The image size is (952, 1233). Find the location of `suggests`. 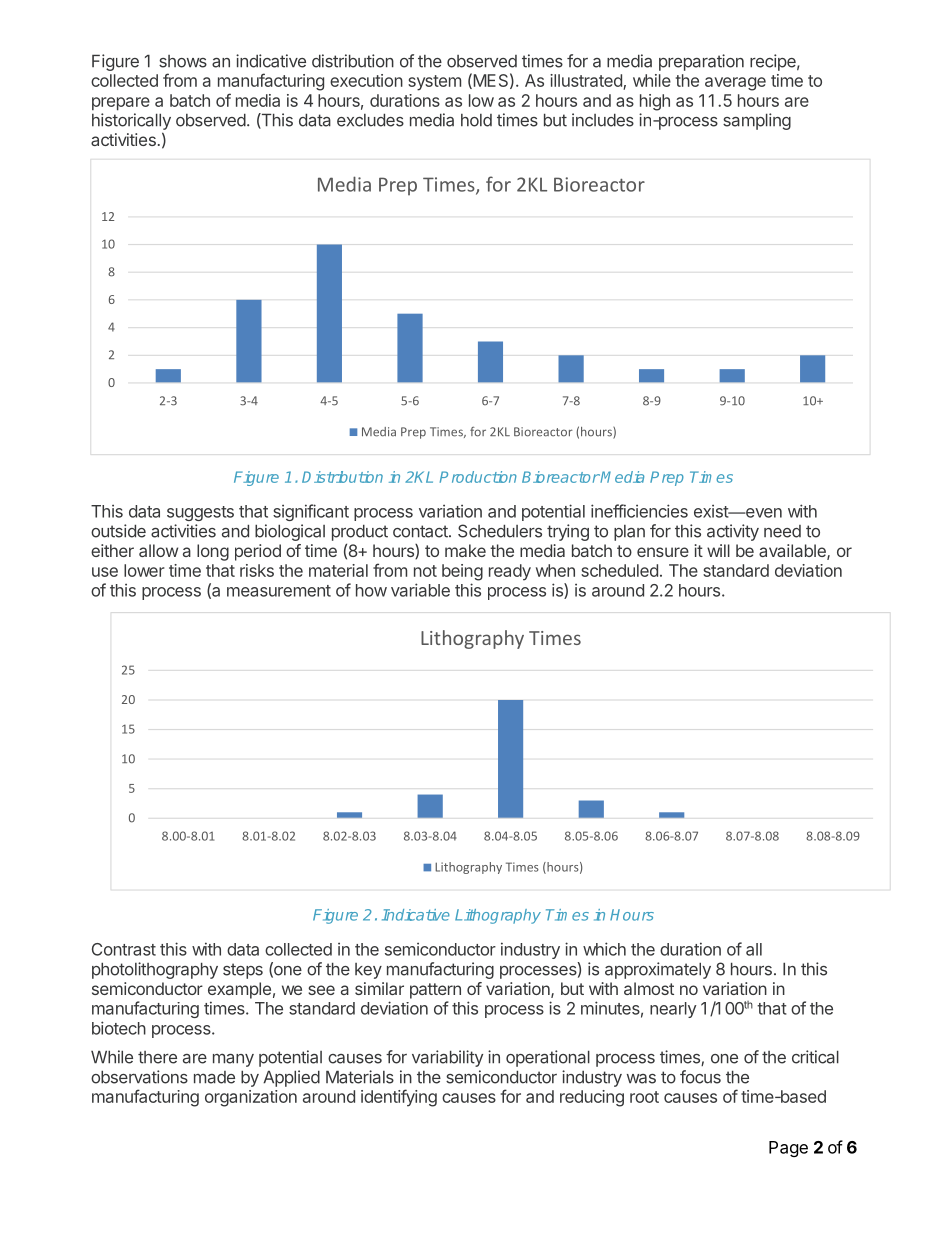

suggests is located at coordinates (200, 513).
